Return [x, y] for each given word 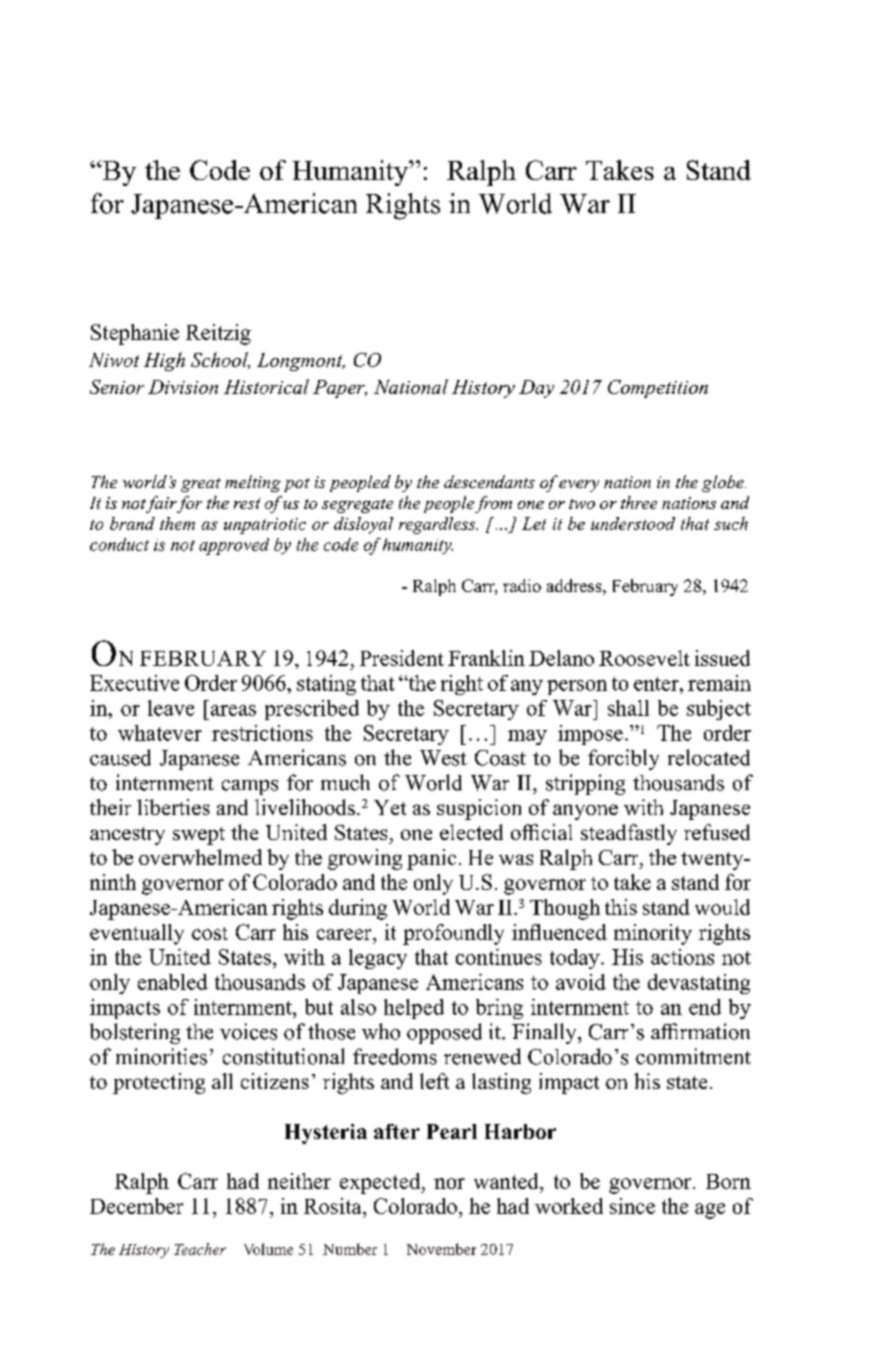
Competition [658, 389]
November [441, 1249]
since [632, 1206]
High [164, 361]
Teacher [200, 1249]
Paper [340, 389]
